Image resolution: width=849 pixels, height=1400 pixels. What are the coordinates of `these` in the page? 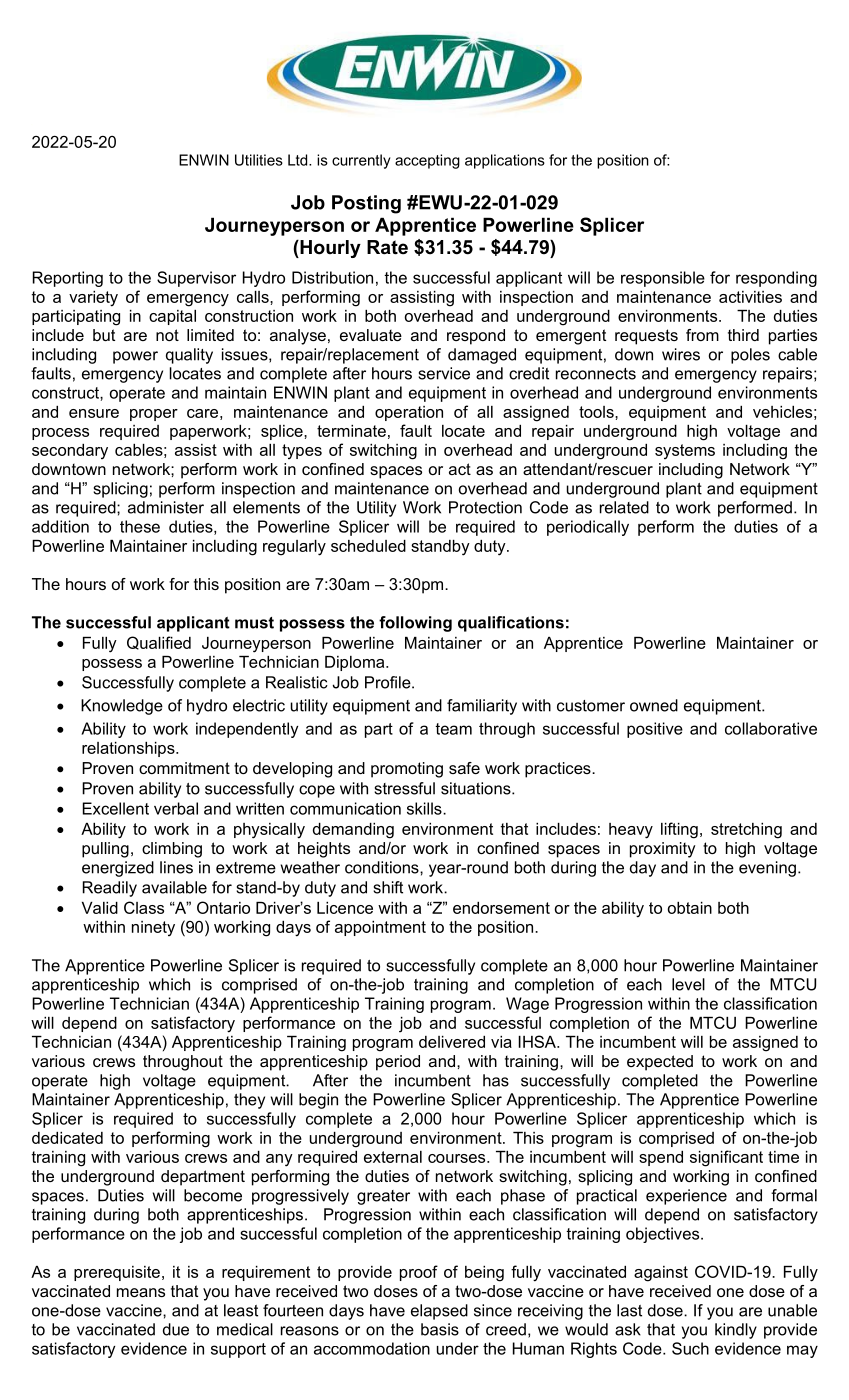 It's located at (140, 526).
